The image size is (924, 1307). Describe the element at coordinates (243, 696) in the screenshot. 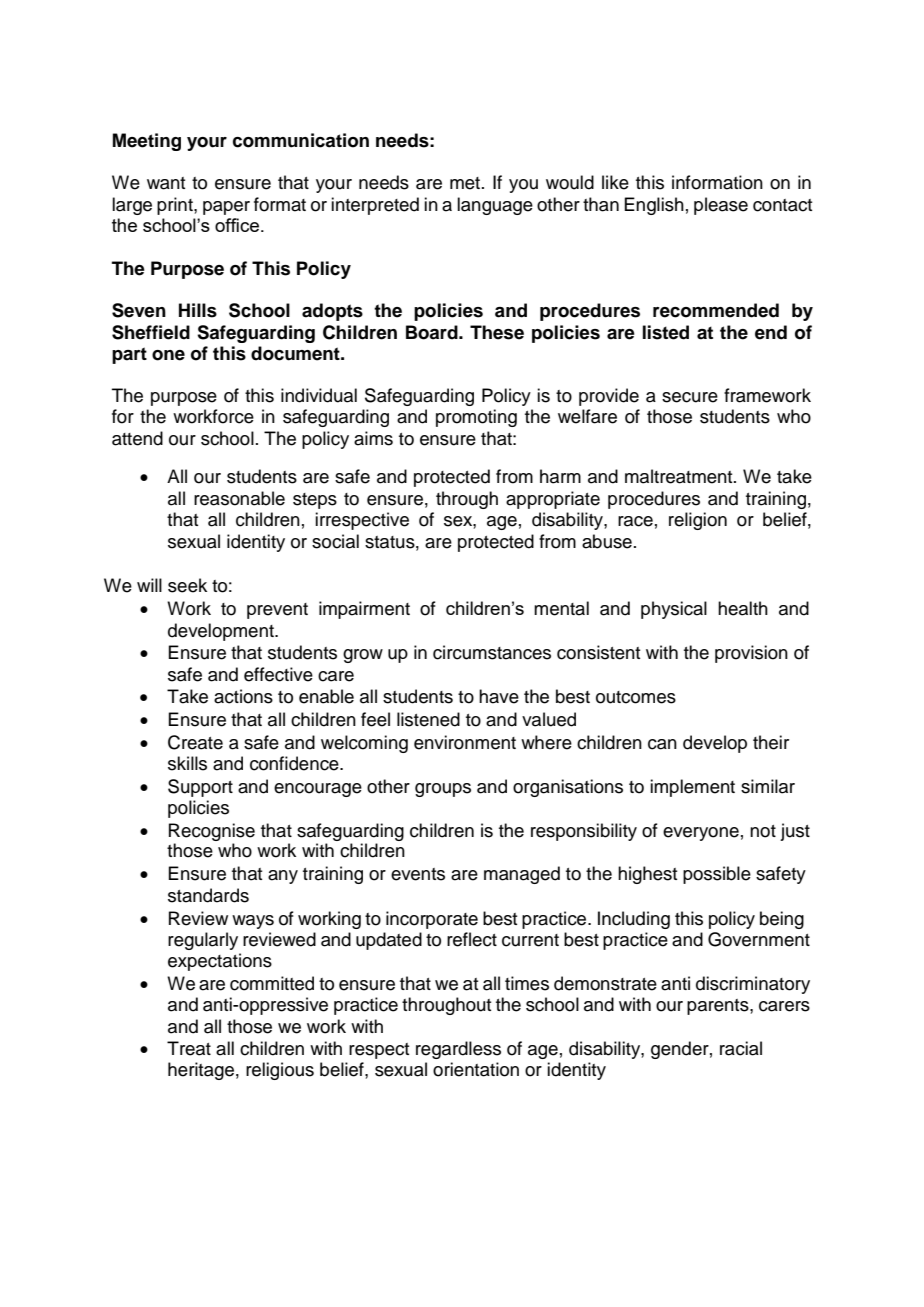

I see `actions` at that location.
